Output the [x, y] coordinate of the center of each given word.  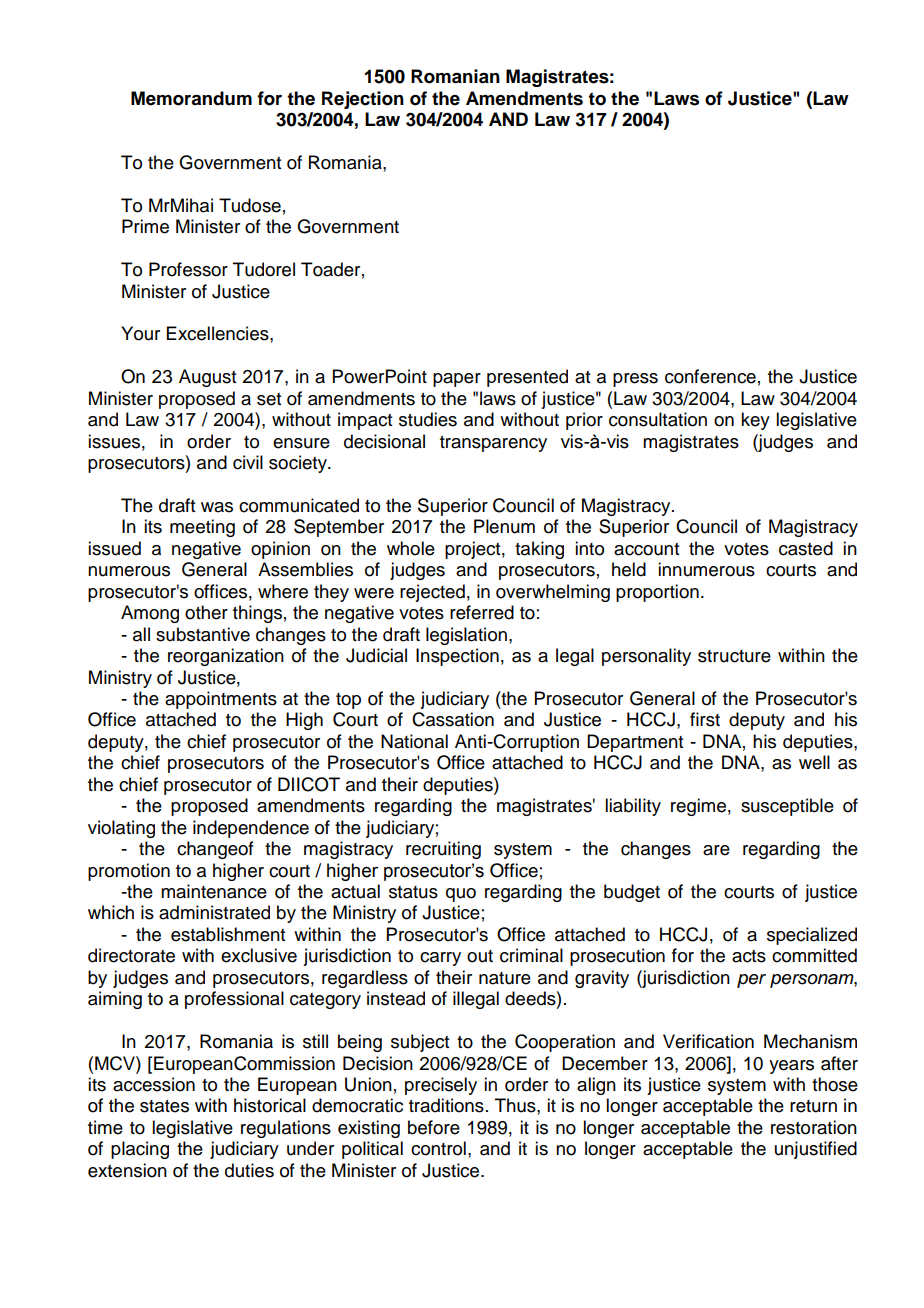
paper [457, 380]
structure [734, 656]
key [755, 421]
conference [710, 376]
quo [461, 895]
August [207, 378]
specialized [812, 936]
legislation [466, 636]
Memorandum [191, 98]
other [206, 612]
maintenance [214, 891]
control [438, 1148]
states [164, 1106]
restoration [814, 1127]
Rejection [363, 100]
